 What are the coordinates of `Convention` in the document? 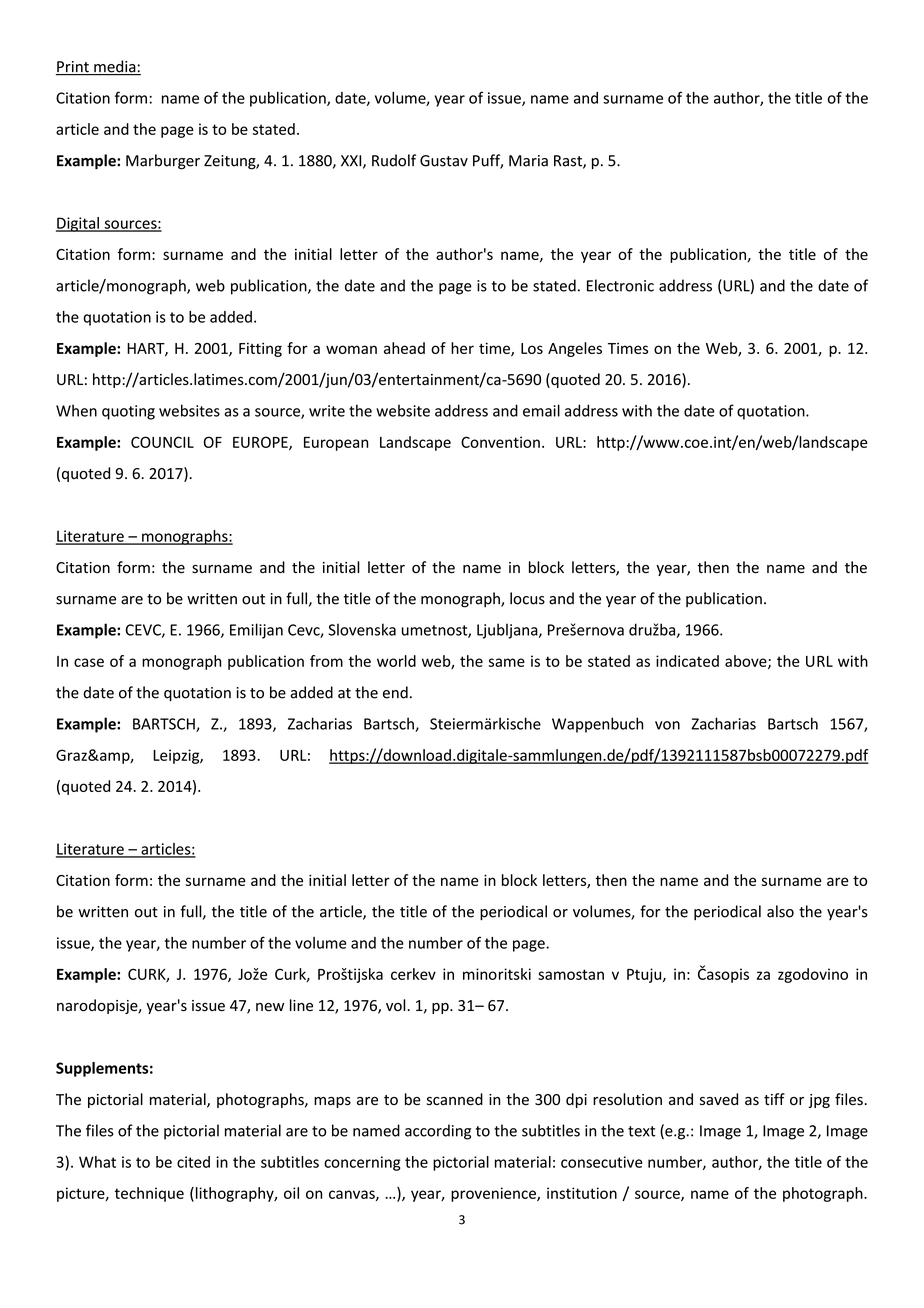 It's located at (500, 442).
